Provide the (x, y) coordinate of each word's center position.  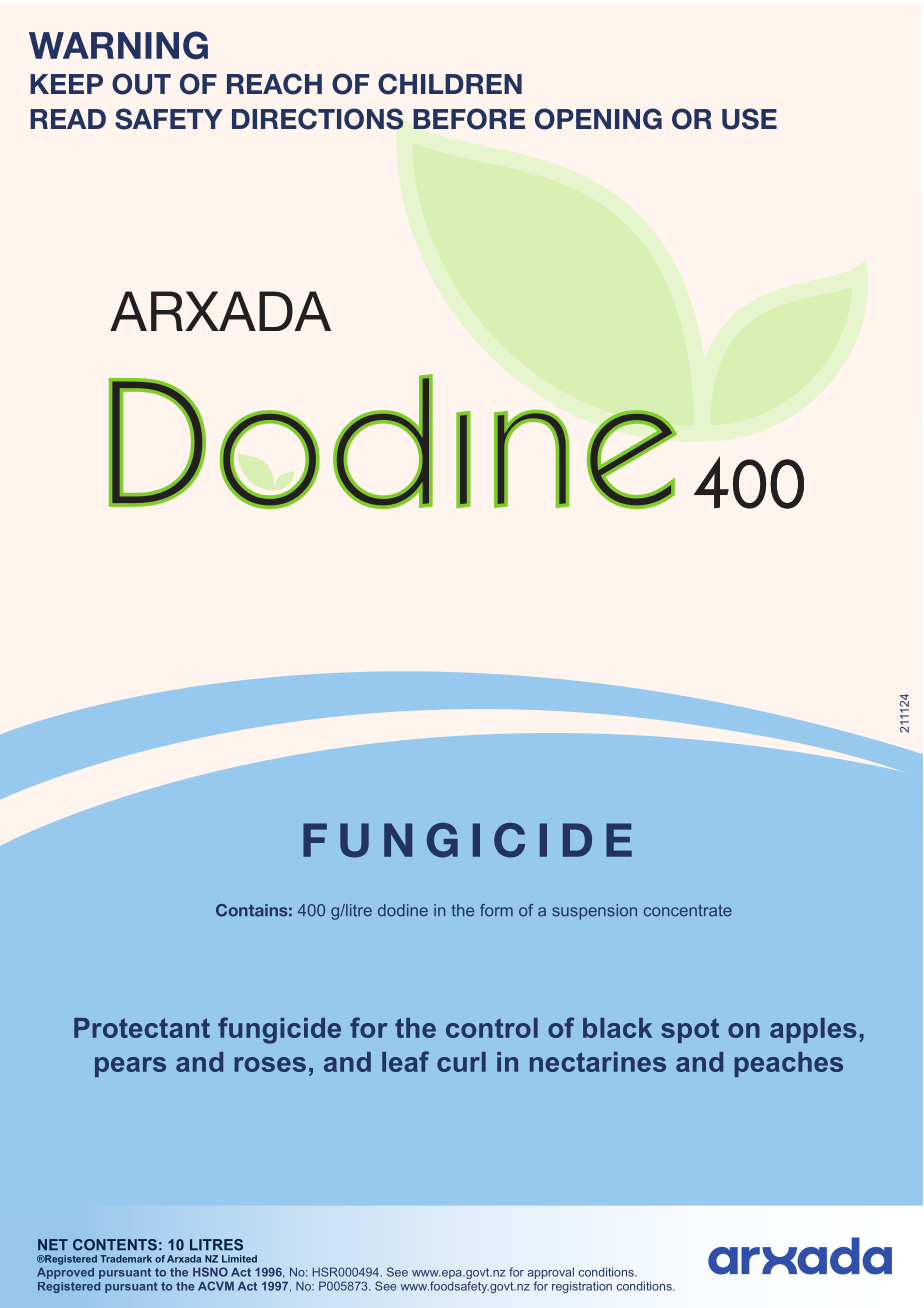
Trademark (126, 1259)
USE (749, 119)
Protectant (142, 1028)
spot (690, 1030)
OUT (141, 84)
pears (130, 1067)
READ (68, 119)
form (496, 910)
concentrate (688, 910)
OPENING (598, 119)
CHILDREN (450, 84)
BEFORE (469, 119)
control (492, 1028)
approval (551, 1273)
